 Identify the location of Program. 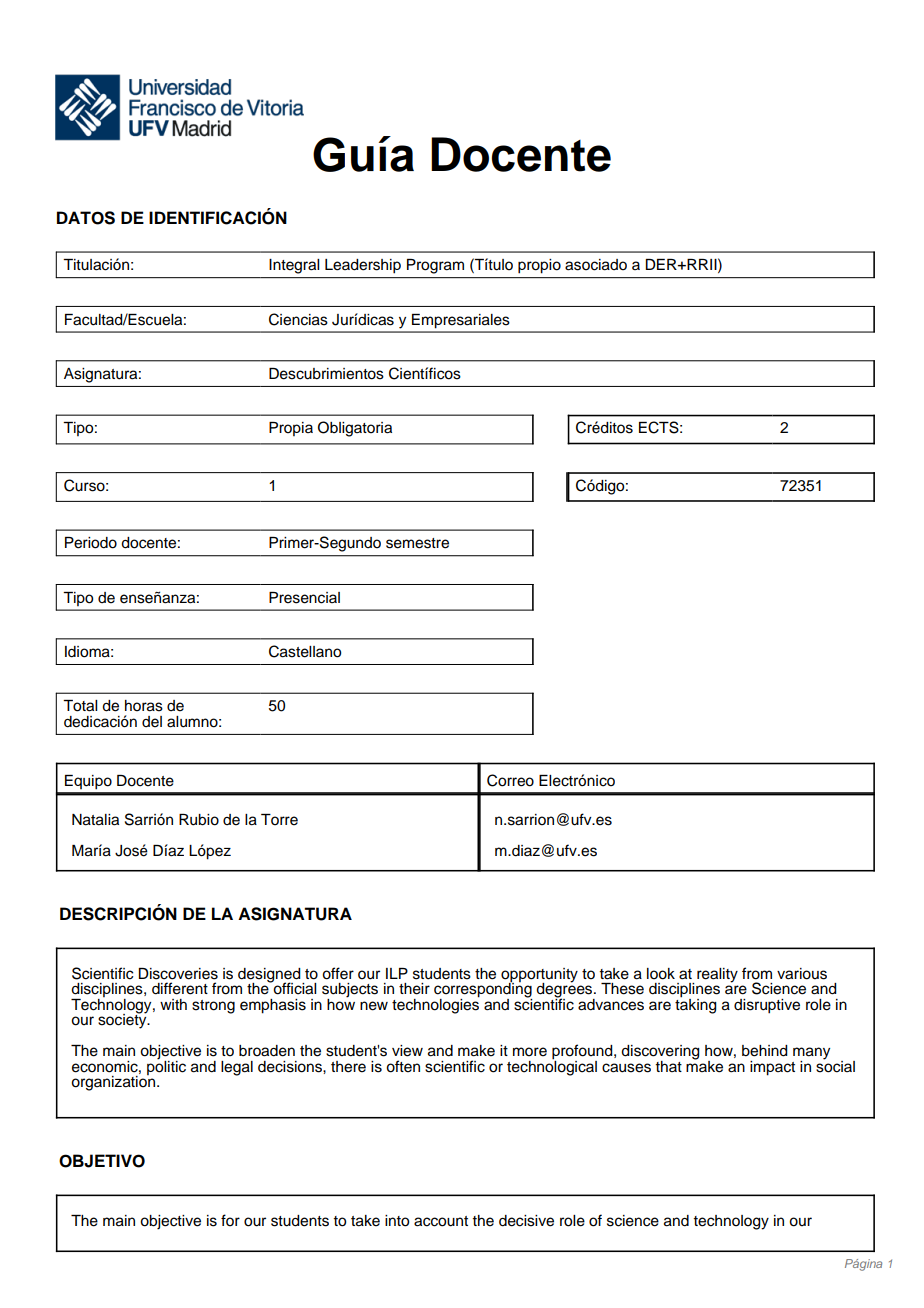
(435, 266).
